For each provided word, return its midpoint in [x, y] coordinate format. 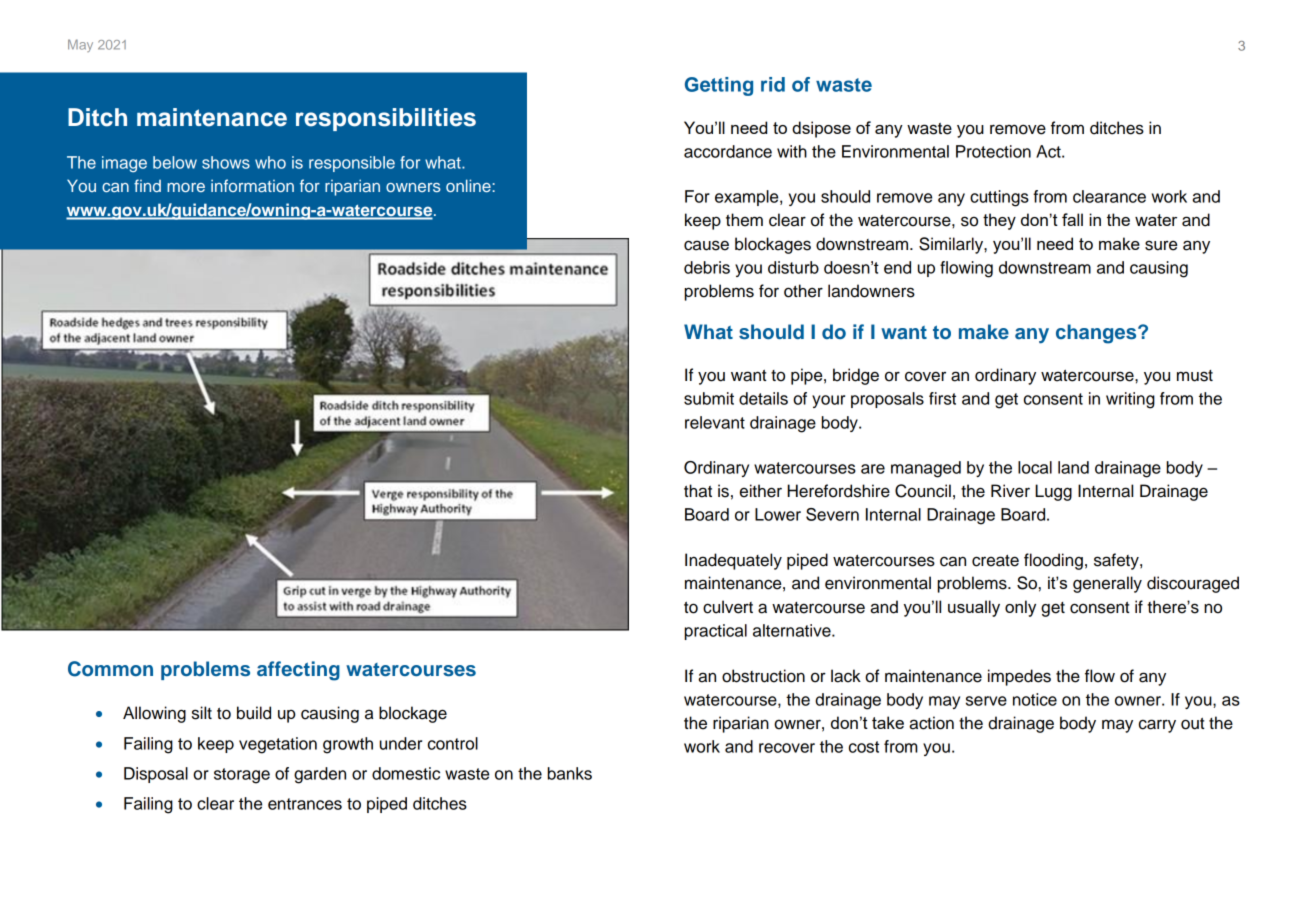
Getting [719, 86]
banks [570, 773]
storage [242, 776]
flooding [1053, 561]
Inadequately [733, 561]
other [803, 291]
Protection [993, 151]
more [186, 187]
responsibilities [386, 119]
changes [1097, 334]
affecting [298, 671]
